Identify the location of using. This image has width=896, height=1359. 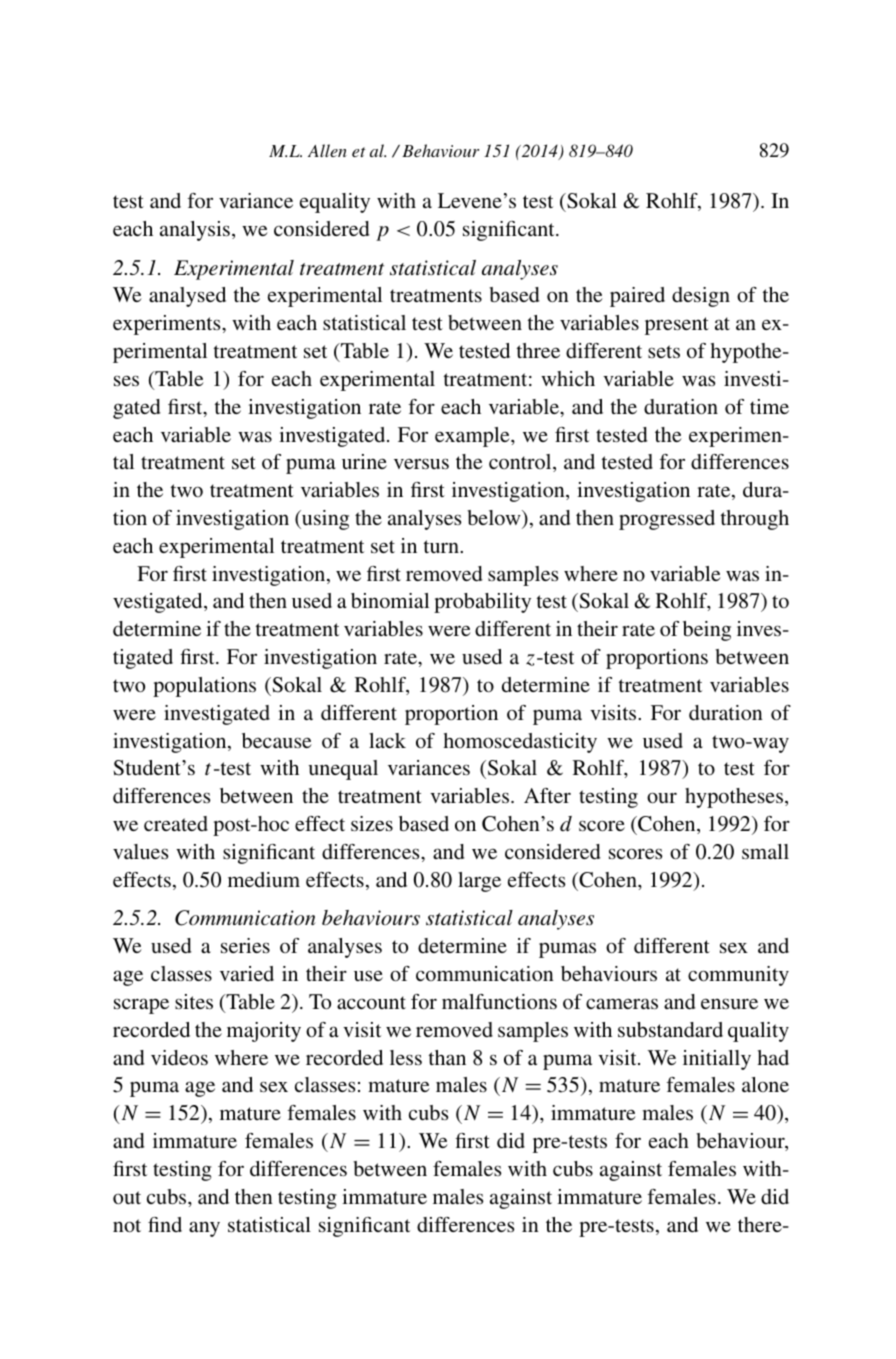
(324, 520).
